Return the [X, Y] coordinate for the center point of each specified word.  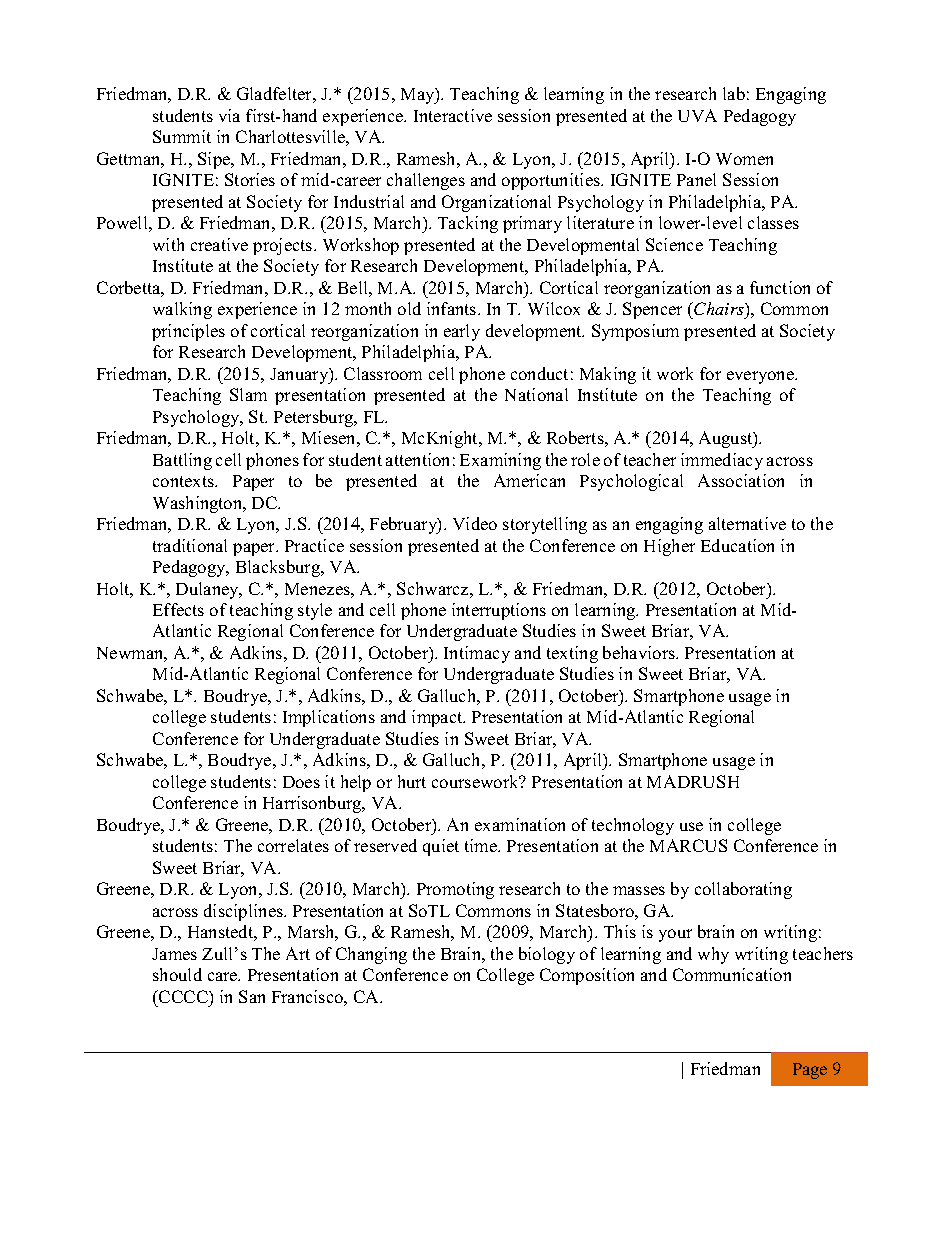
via [229, 115]
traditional [190, 545]
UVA [697, 115]
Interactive [453, 115]
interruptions [499, 611]
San [252, 996]
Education [737, 545]
